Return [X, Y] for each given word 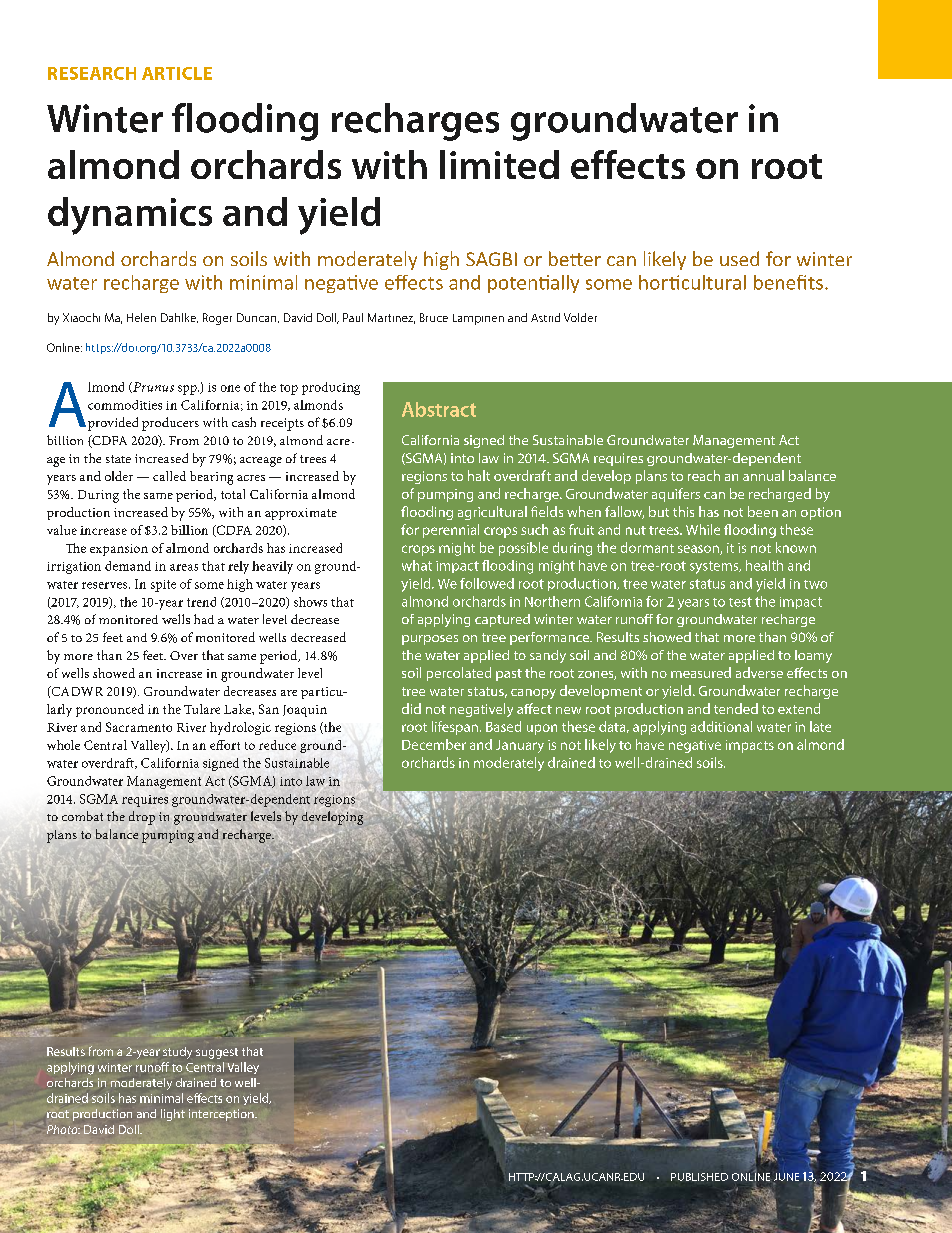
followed [487, 583]
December [434, 744]
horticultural [692, 282]
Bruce [434, 317]
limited [499, 164]
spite [163, 586]
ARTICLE [177, 73]
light [173, 1115]
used [739, 258]
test [740, 602]
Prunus [152, 387]
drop [142, 818]
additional [721, 726]
